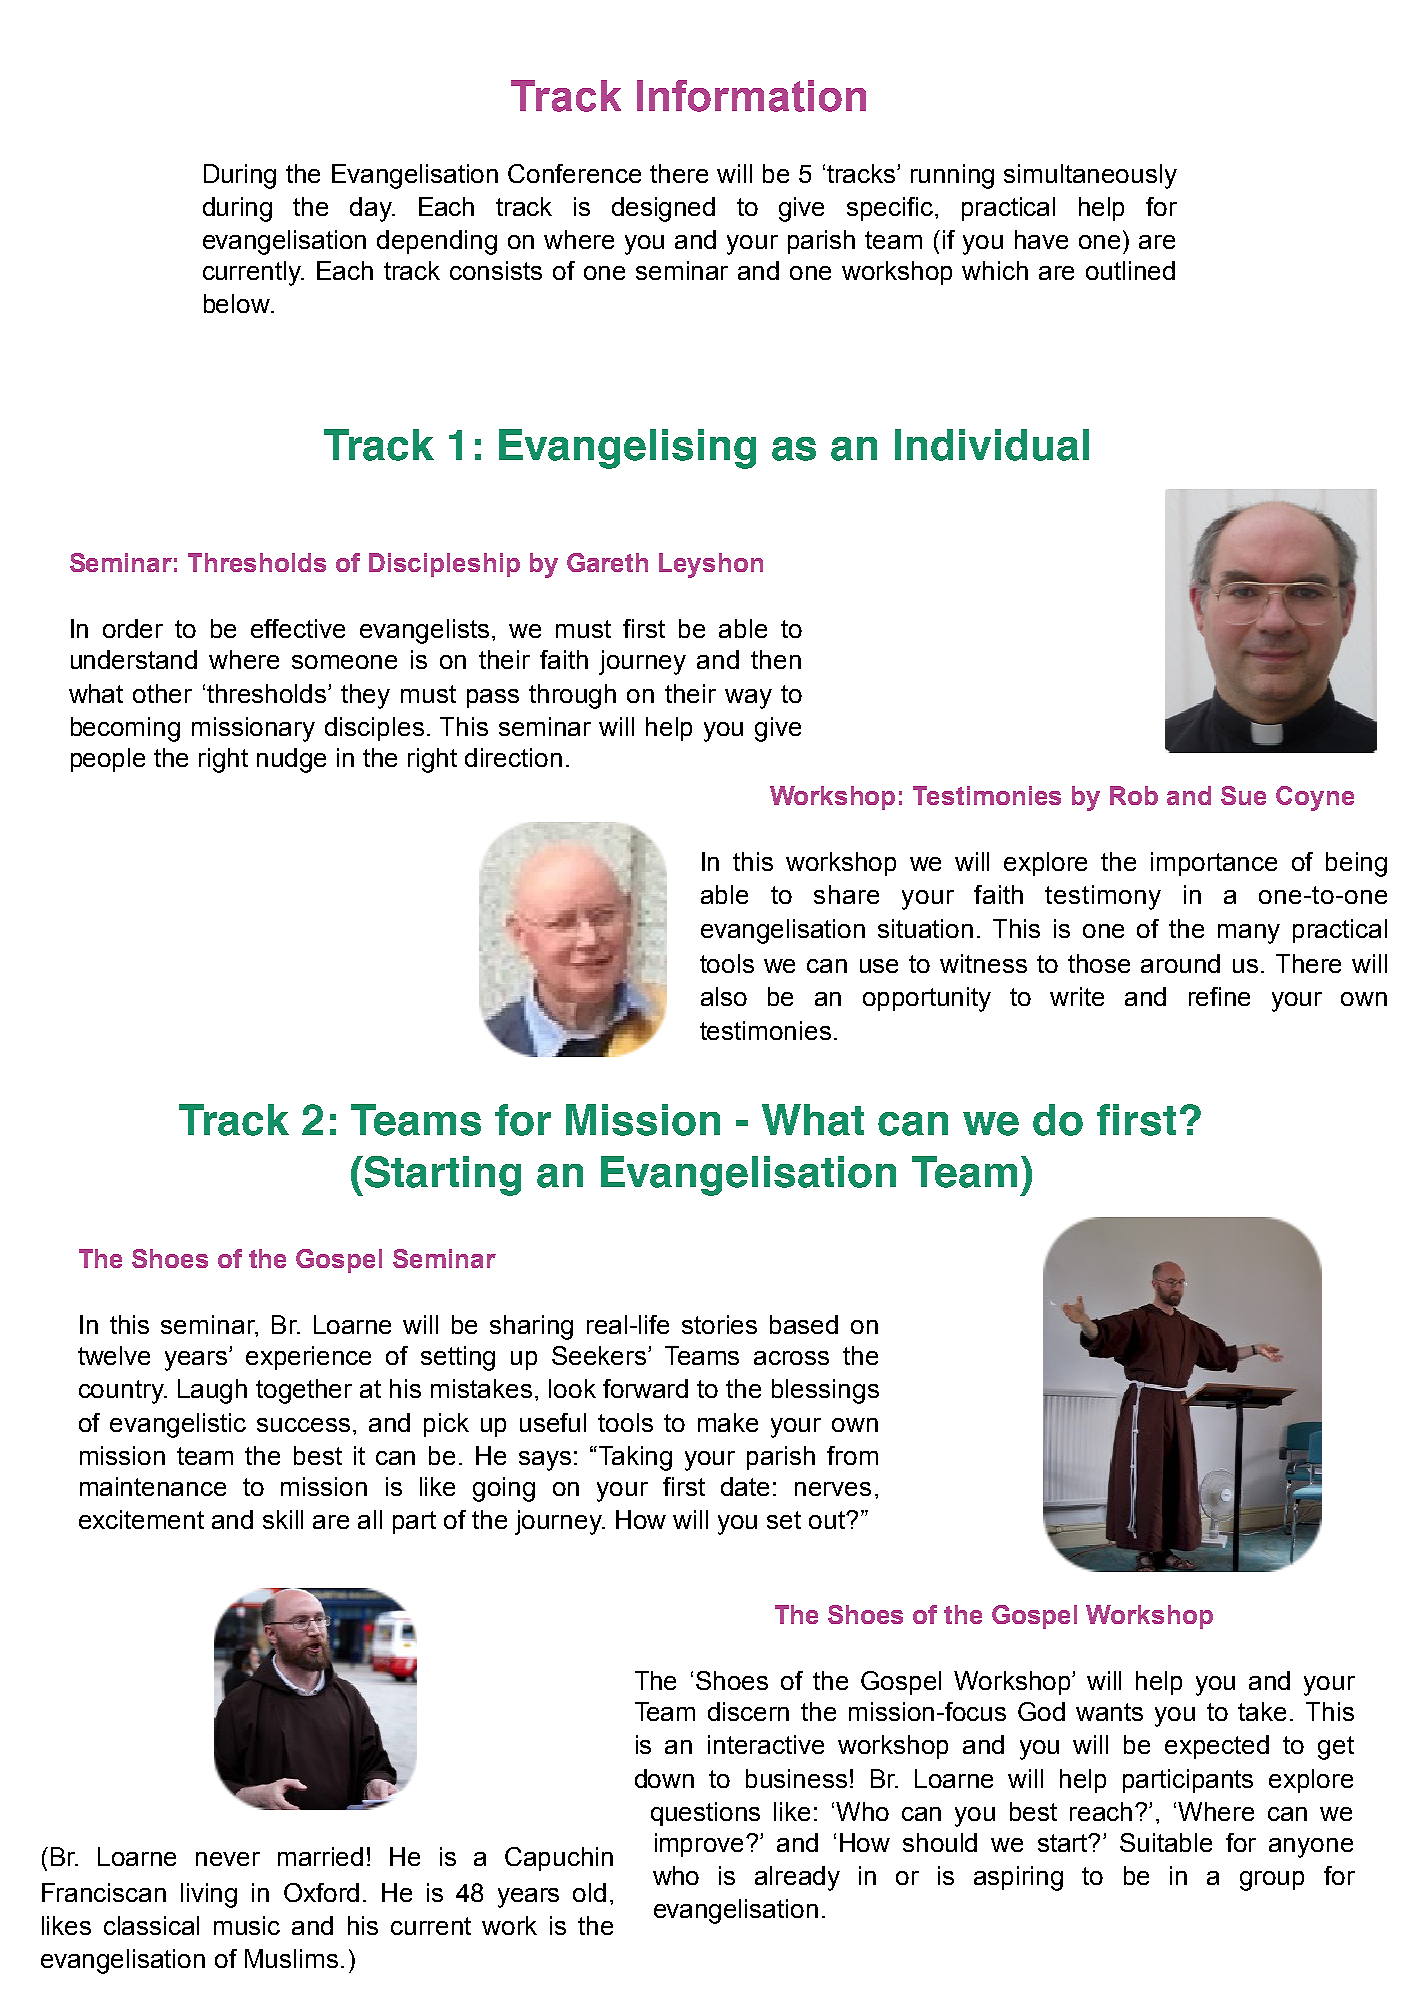 Image resolution: width=1413 pixels, height=1999 pixels. What do you see at coordinates (372, 209) in the document?
I see `day` at bounding box center [372, 209].
